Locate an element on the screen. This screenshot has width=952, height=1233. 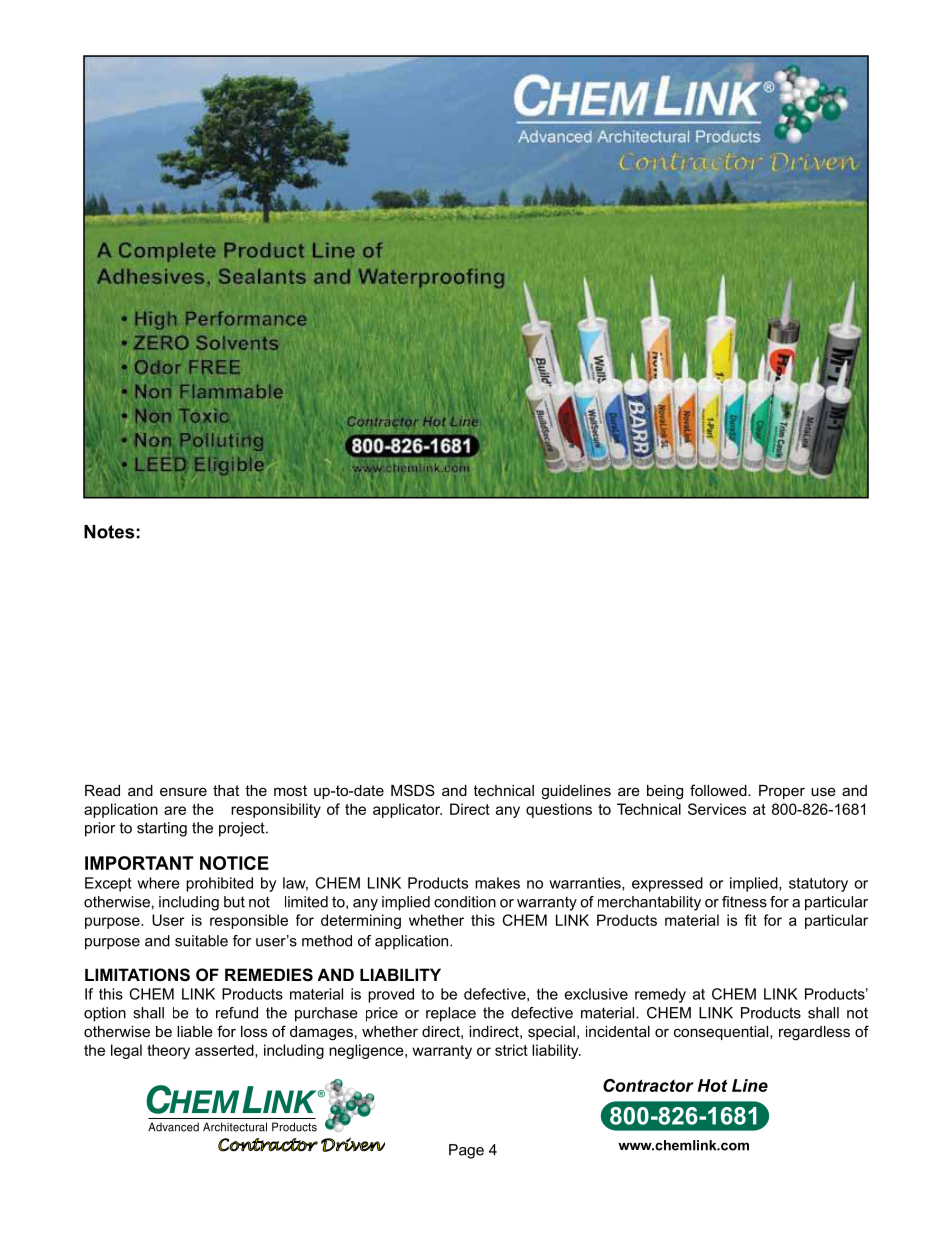
followed is located at coordinates (719, 790).
